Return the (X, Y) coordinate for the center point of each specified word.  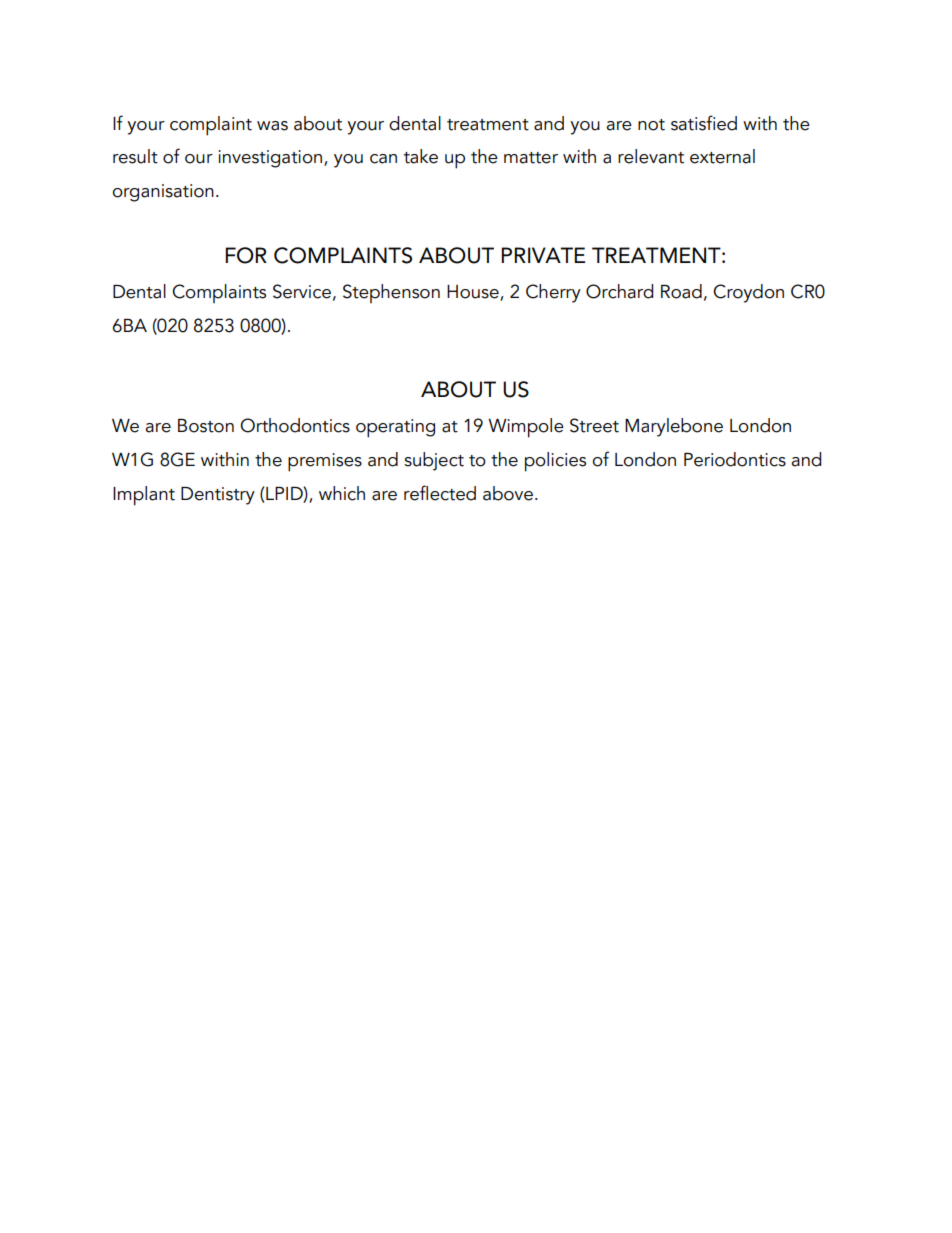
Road (681, 291)
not (651, 125)
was (272, 126)
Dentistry (218, 496)
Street (594, 425)
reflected (440, 493)
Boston (206, 426)
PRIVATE (543, 255)
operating (395, 428)
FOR (246, 255)
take (421, 156)
